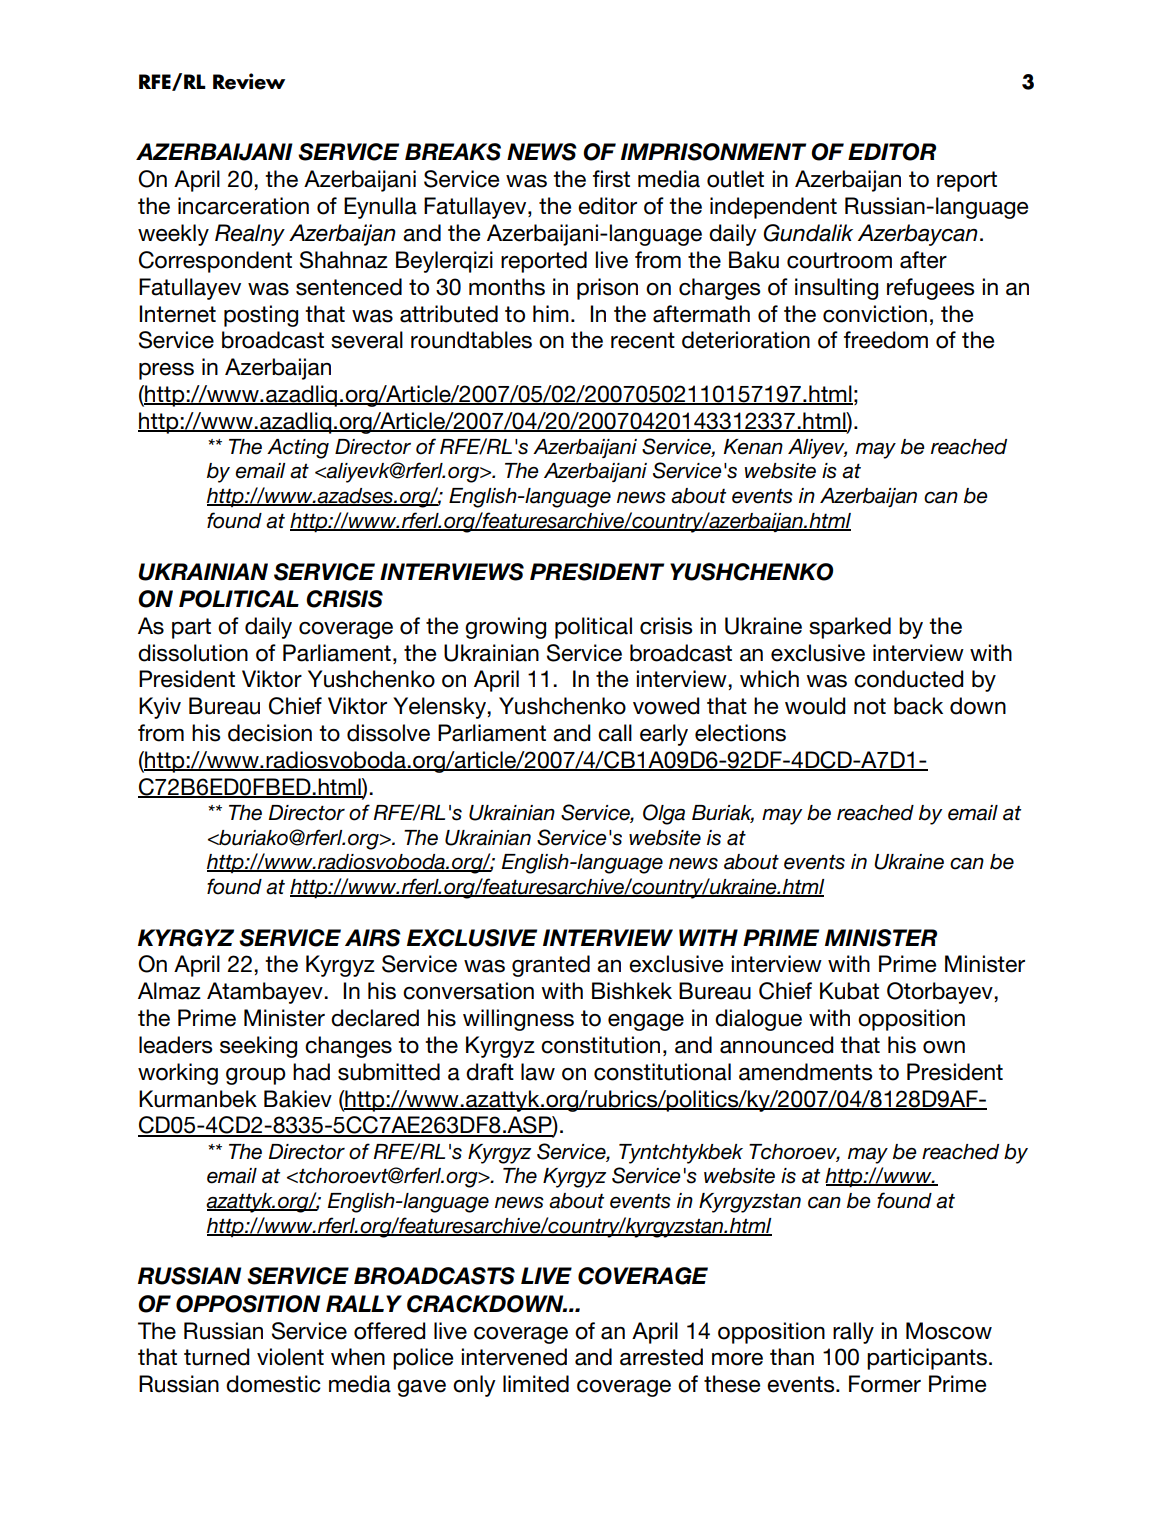 The image size is (1173, 1518). I want to click on independent, so click(773, 208).
